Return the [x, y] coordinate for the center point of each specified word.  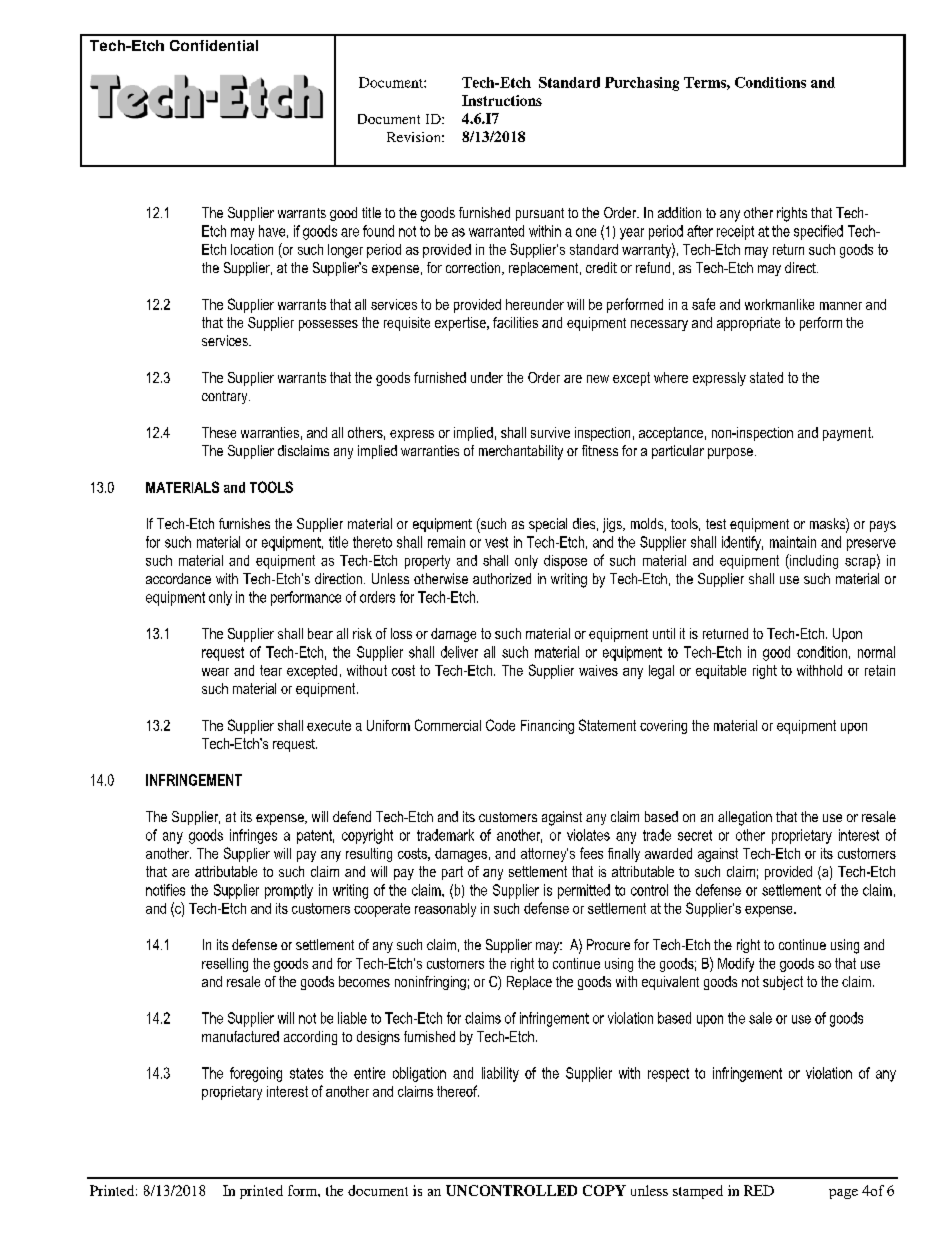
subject [783, 983]
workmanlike [779, 304]
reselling [225, 965]
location [252, 249]
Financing [547, 727]
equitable [721, 672]
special [548, 525]
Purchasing [642, 84]
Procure [608, 944]
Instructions [502, 100]
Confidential [214, 45]
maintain [793, 542]
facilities [515, 322]
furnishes [244, 523]
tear [271, 670]
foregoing [256, 1074]
